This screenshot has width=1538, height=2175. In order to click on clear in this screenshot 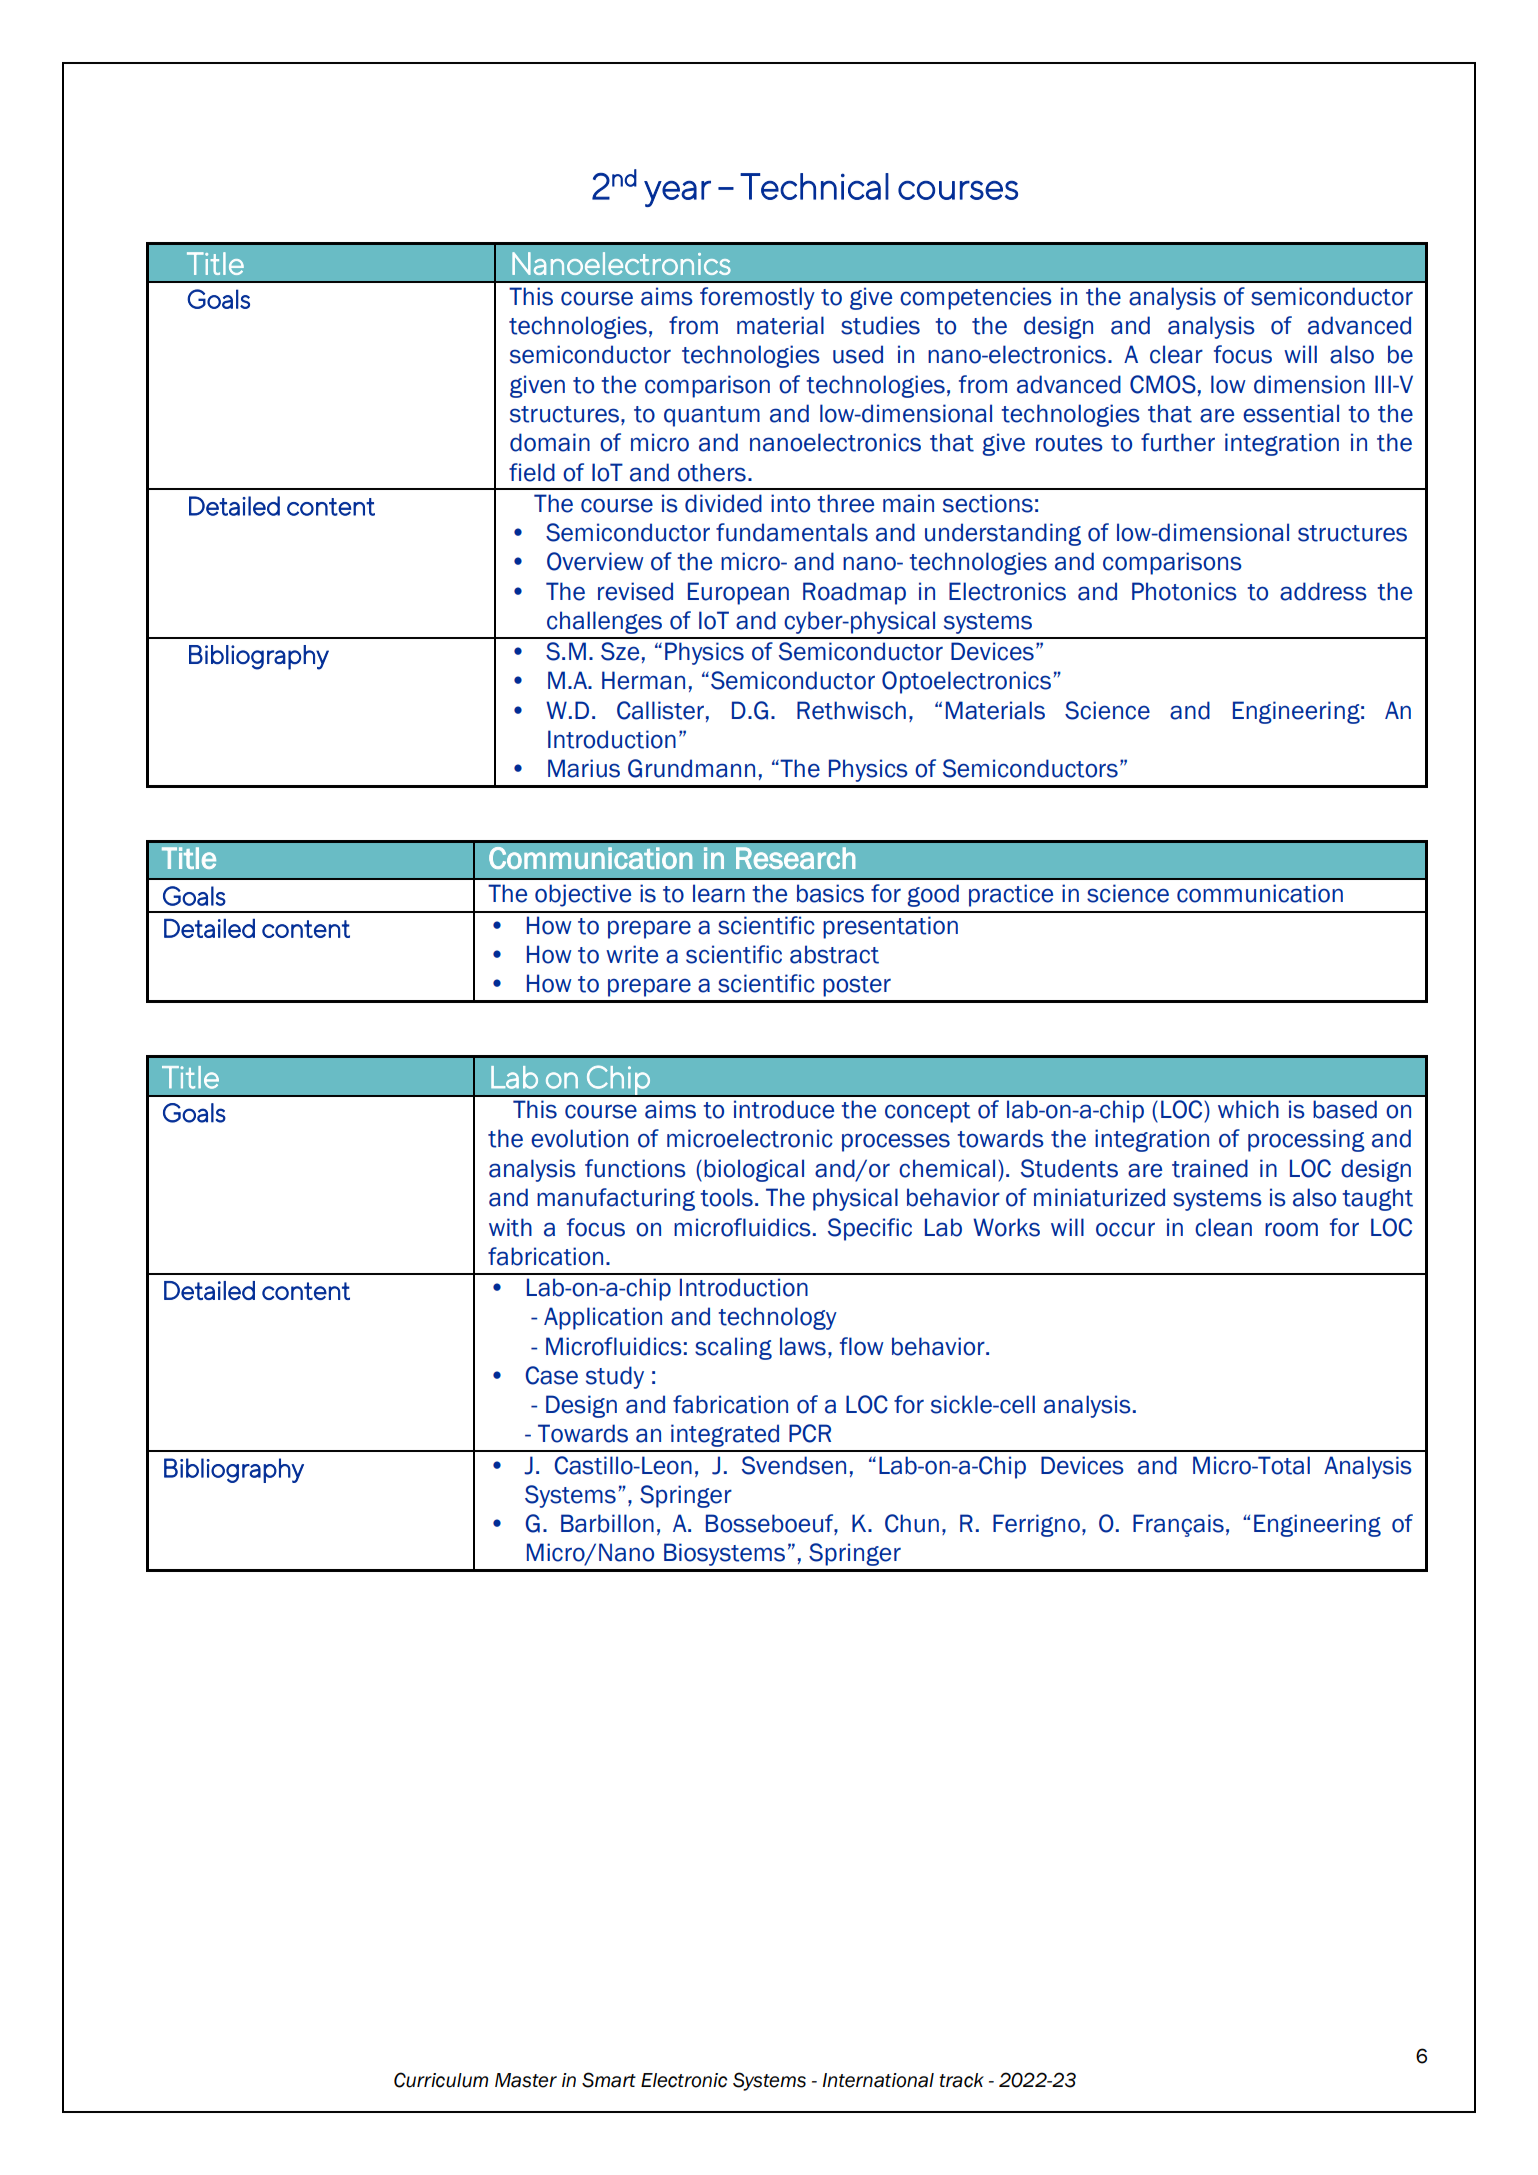, I will do `click(1176, 354)`.
